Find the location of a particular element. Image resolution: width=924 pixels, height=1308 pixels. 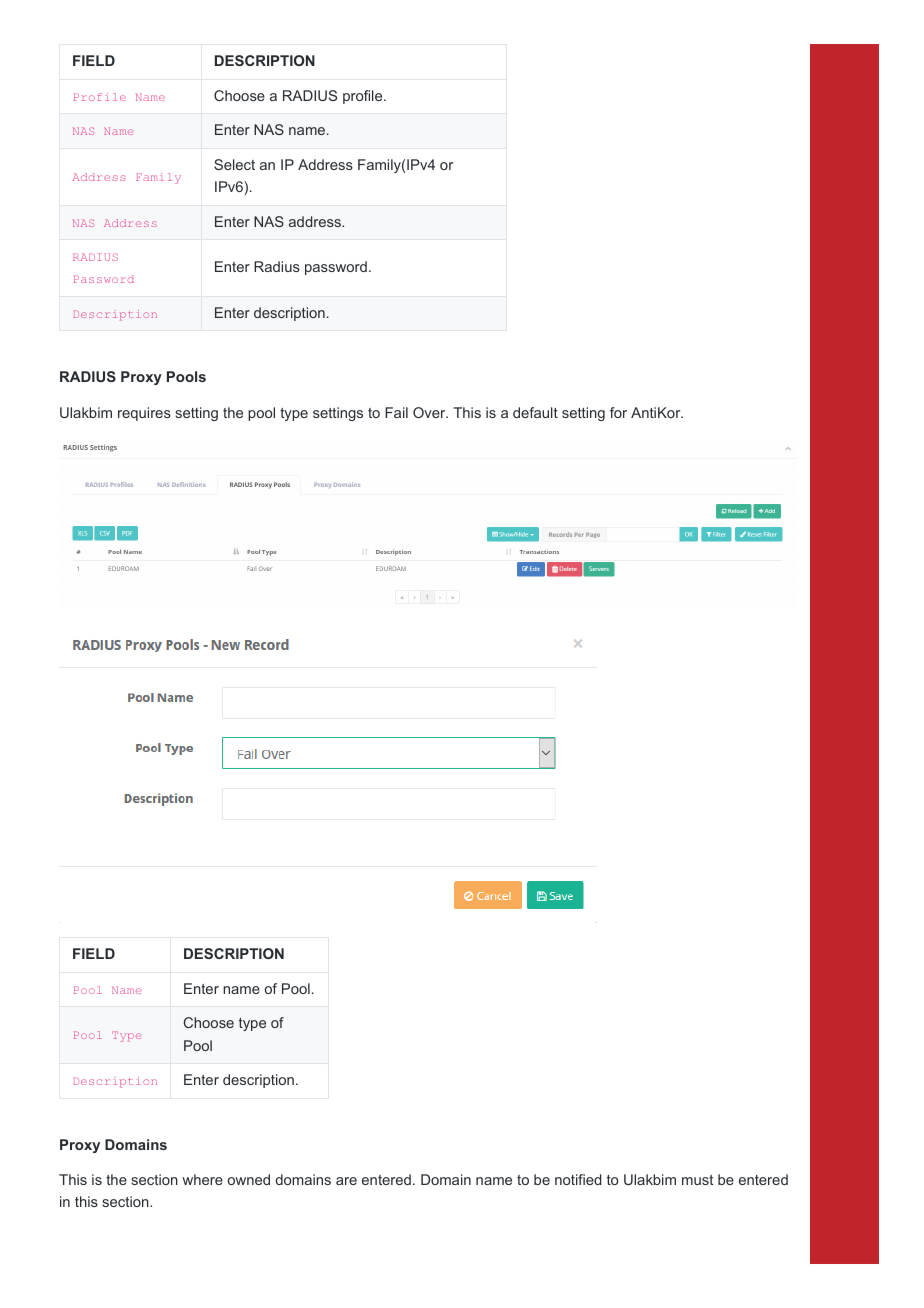

requires is located at coordinates (144, 414).
